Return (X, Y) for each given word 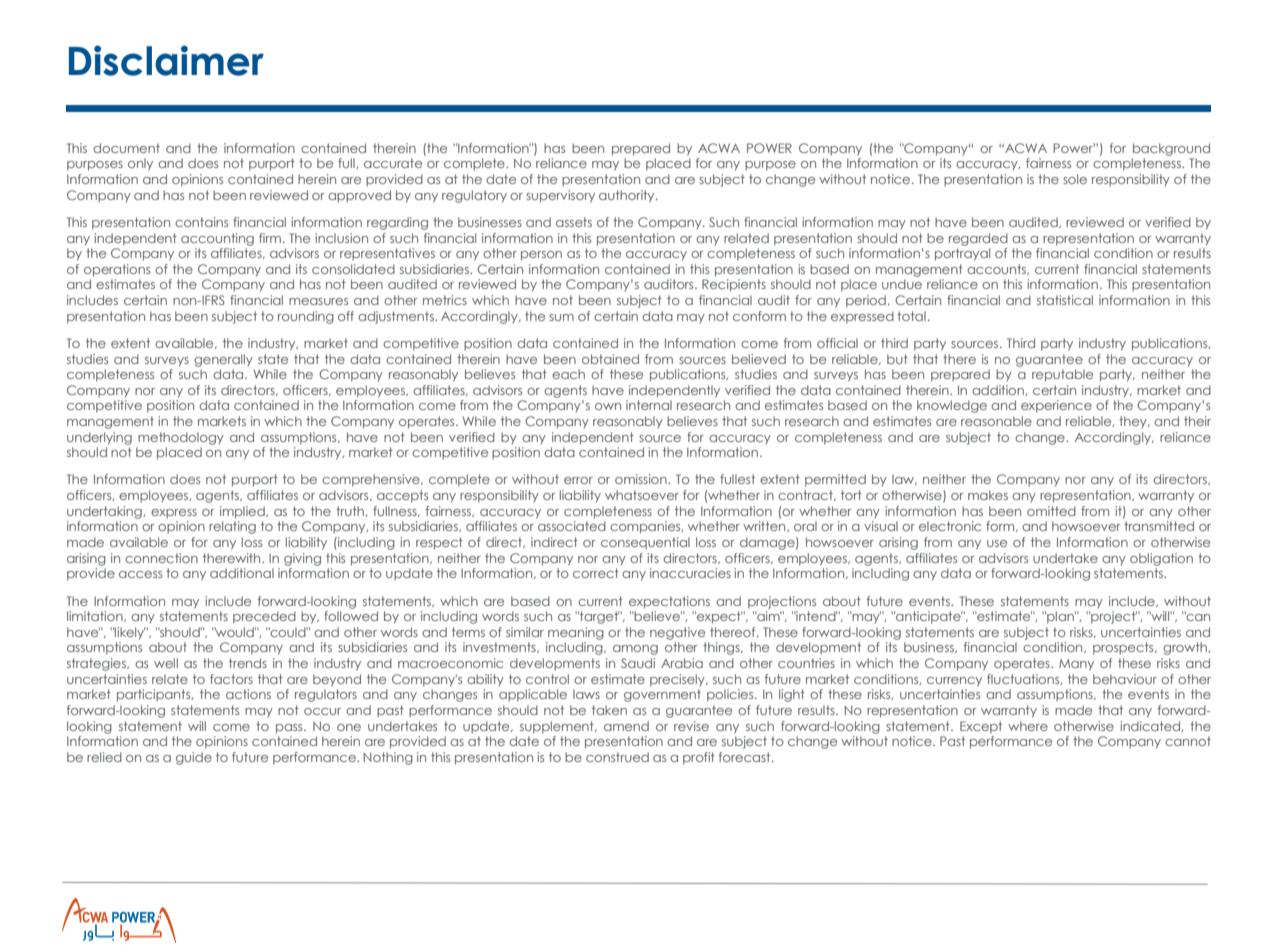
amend (626, 726)
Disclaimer (166, 60)
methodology (181, 438)
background (1171, 149)
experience (1056, 406)
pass (290, 729)
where (1028, 726)
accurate (393, 163)
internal (649, 405)
